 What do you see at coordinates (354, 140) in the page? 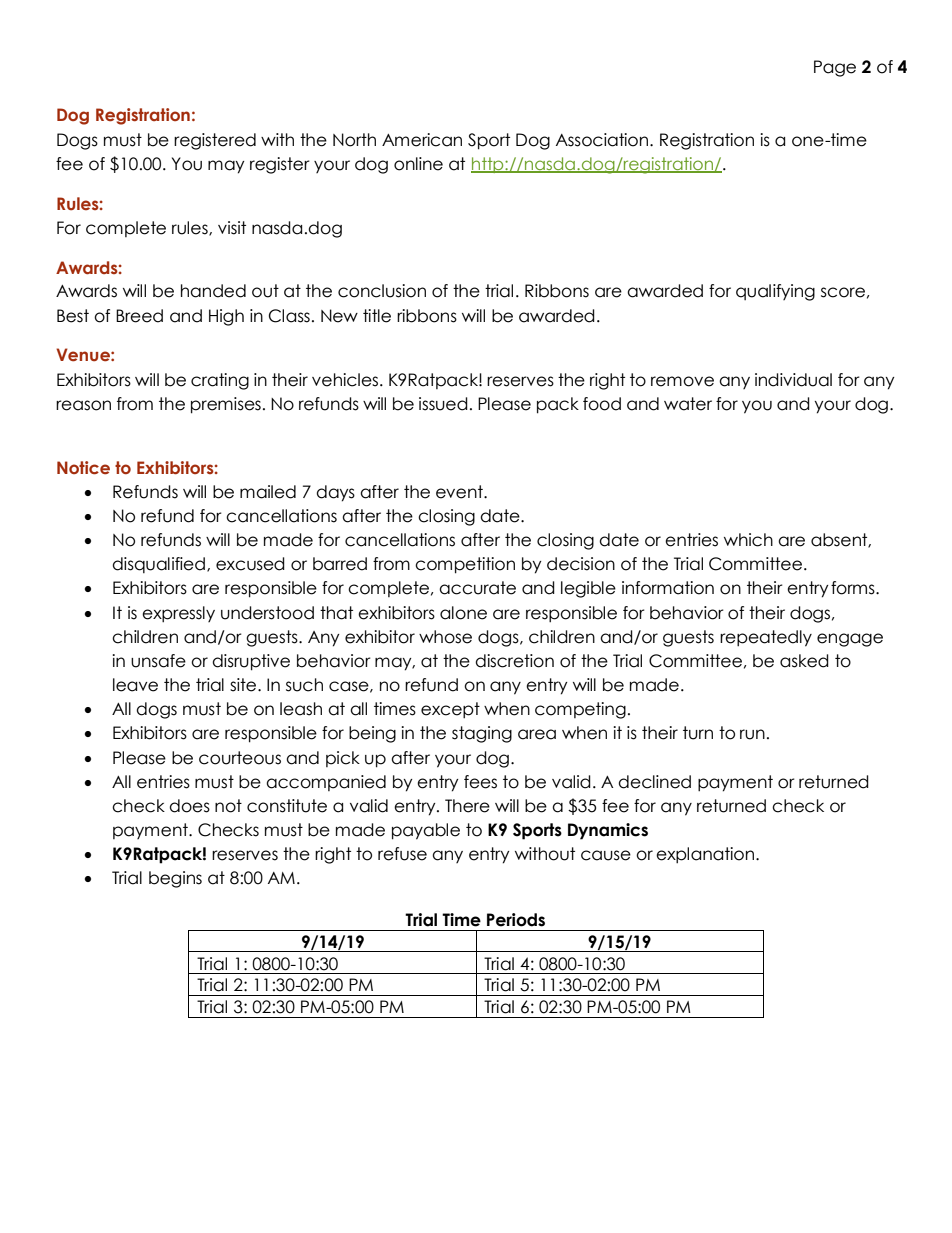
I see `North` at bounding box center [354, 140].
